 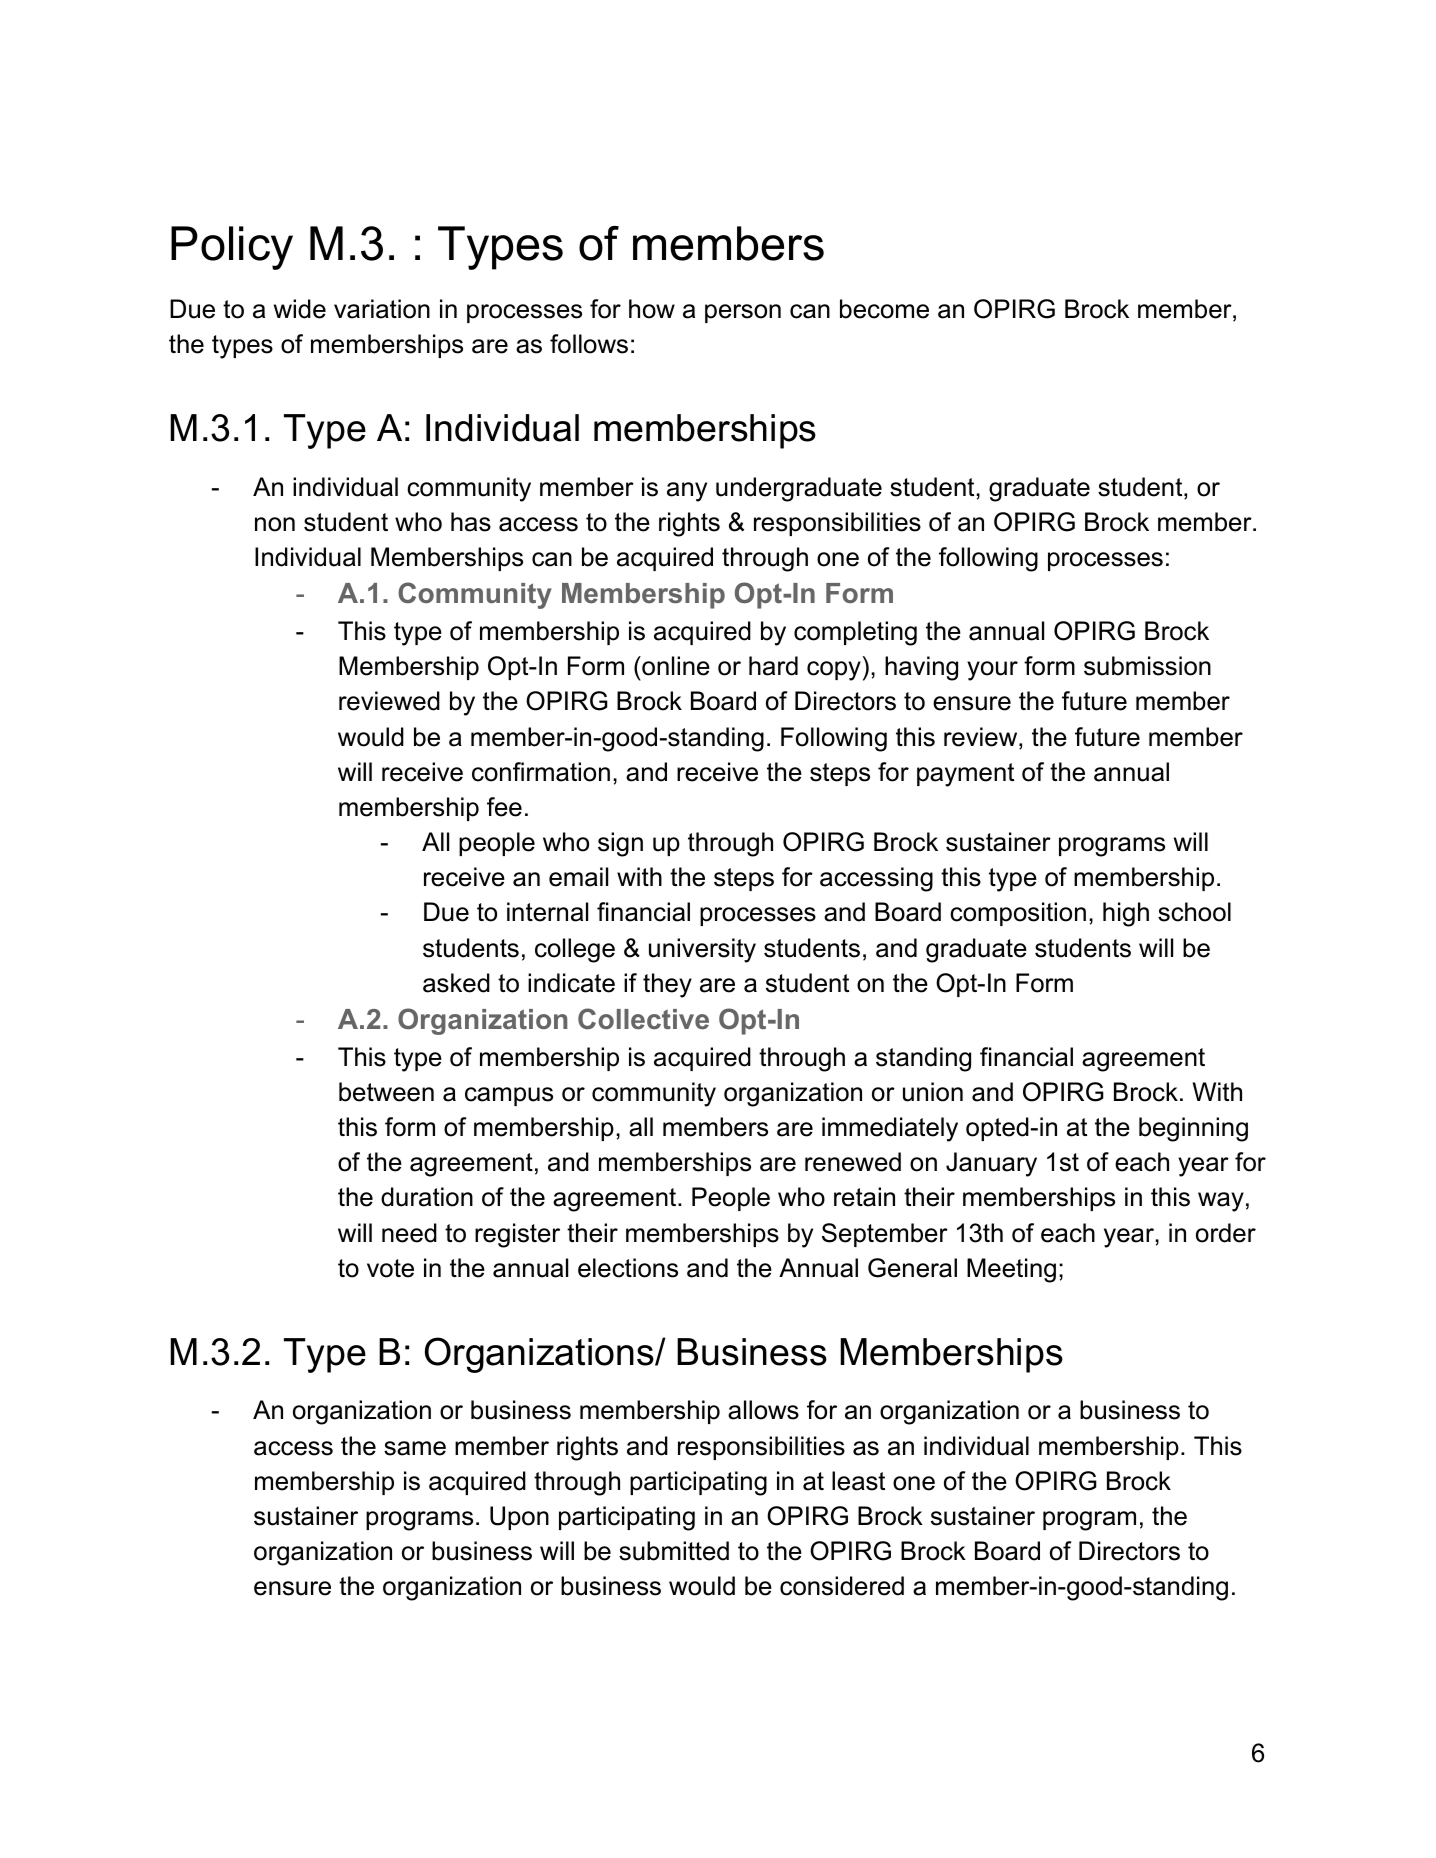 What do you see at coordinates (620, 844) in the screenshot?
I see `sign` at bounding box center [620, 844].
